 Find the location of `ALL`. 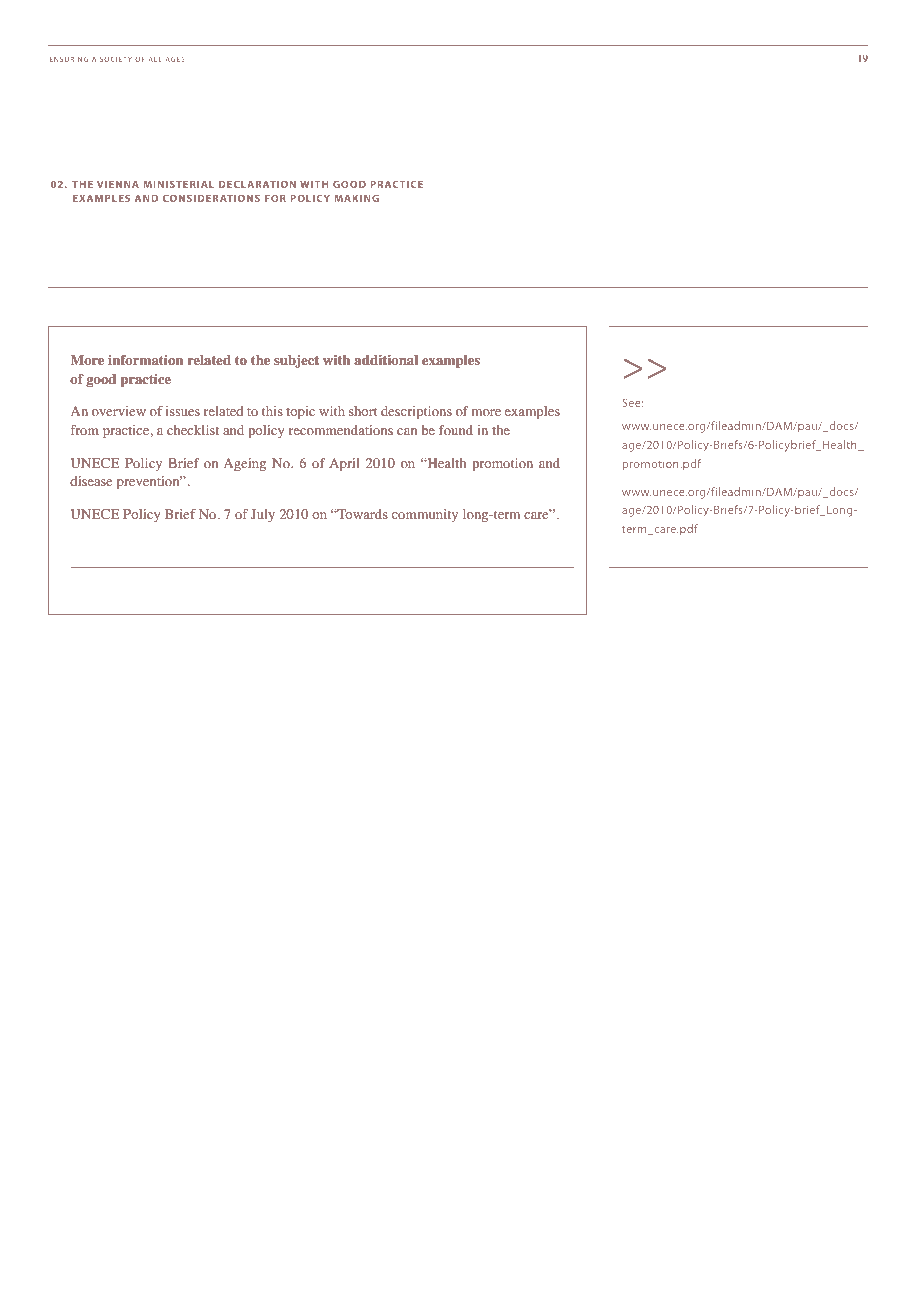

ALL is located at coordinates (155, 59).
